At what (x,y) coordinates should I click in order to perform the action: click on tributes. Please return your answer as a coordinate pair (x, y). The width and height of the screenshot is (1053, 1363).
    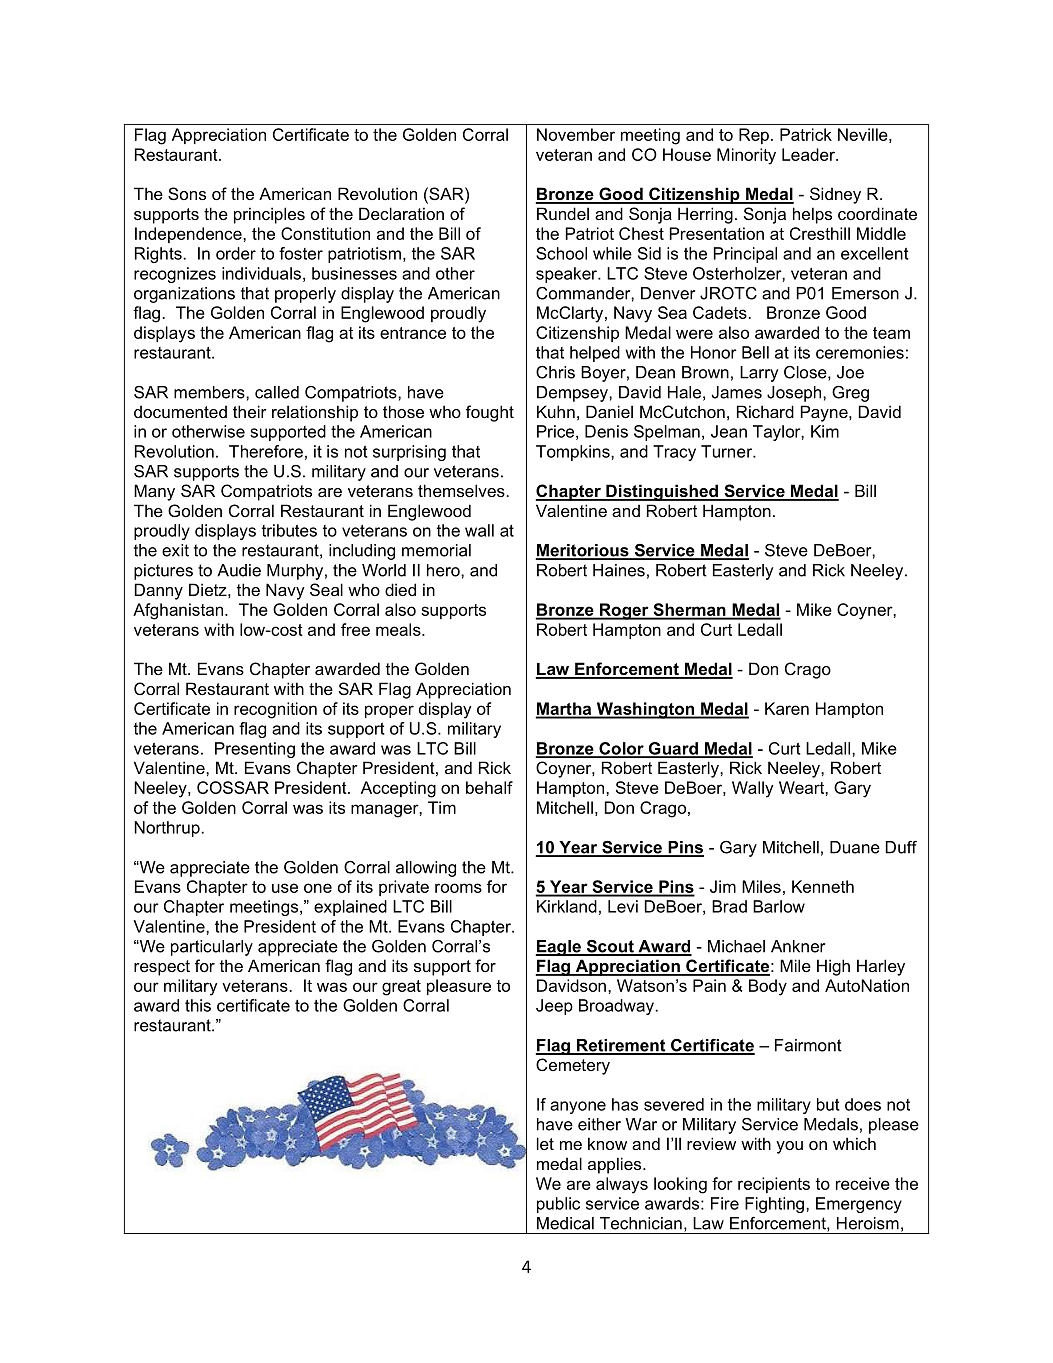
    Looking at the image, I should click on (289, 530).
